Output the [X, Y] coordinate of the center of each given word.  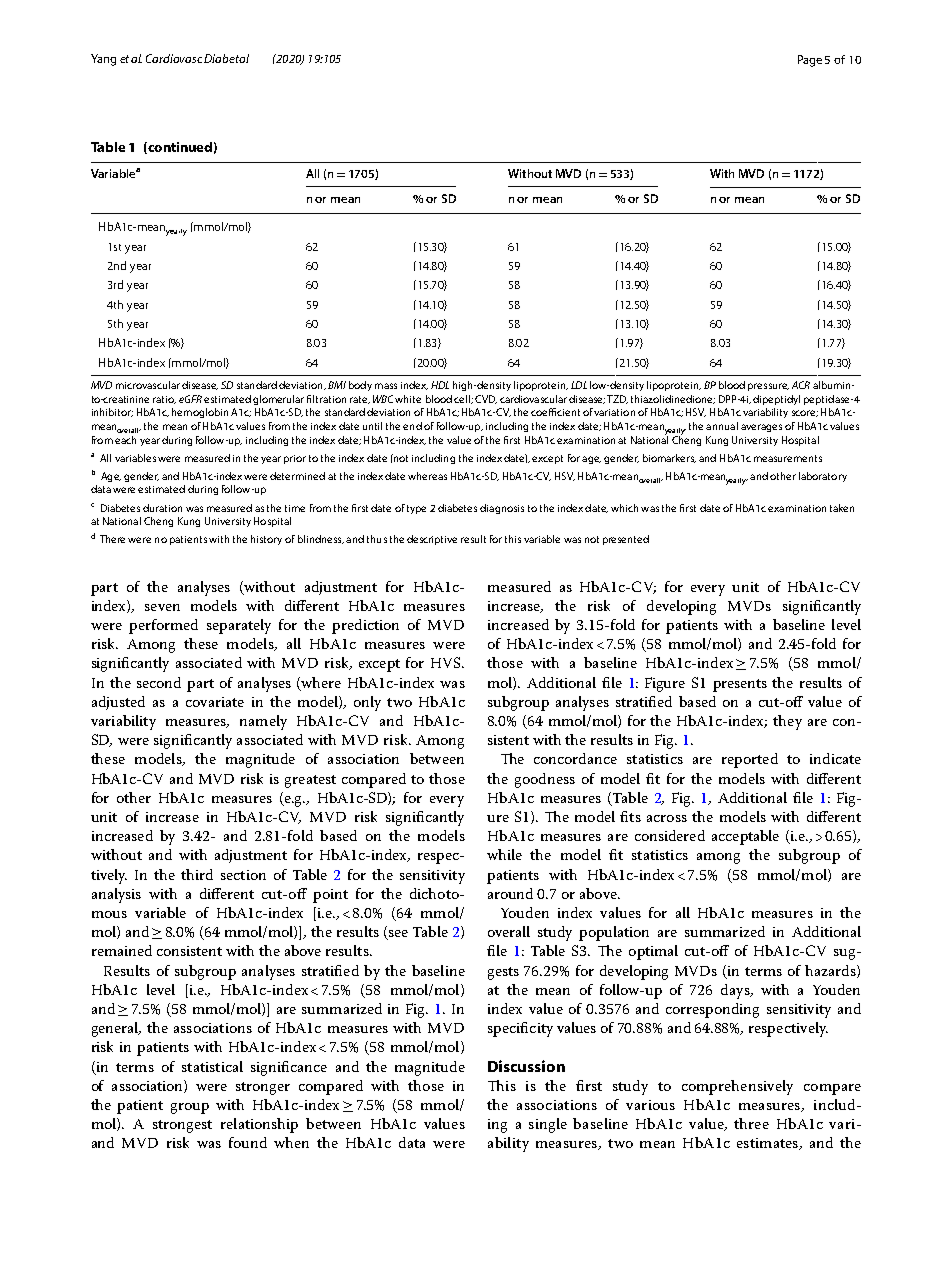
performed [163, 626]
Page [810, 61]
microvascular [148, 385]
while [504, 854]
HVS [447, 662]
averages [761, 428]
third [197, 874]
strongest [182, 1126]
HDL [440, 385]
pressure [768, 387]
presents [740, 685]
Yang [103, 60]
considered [670, 835]
